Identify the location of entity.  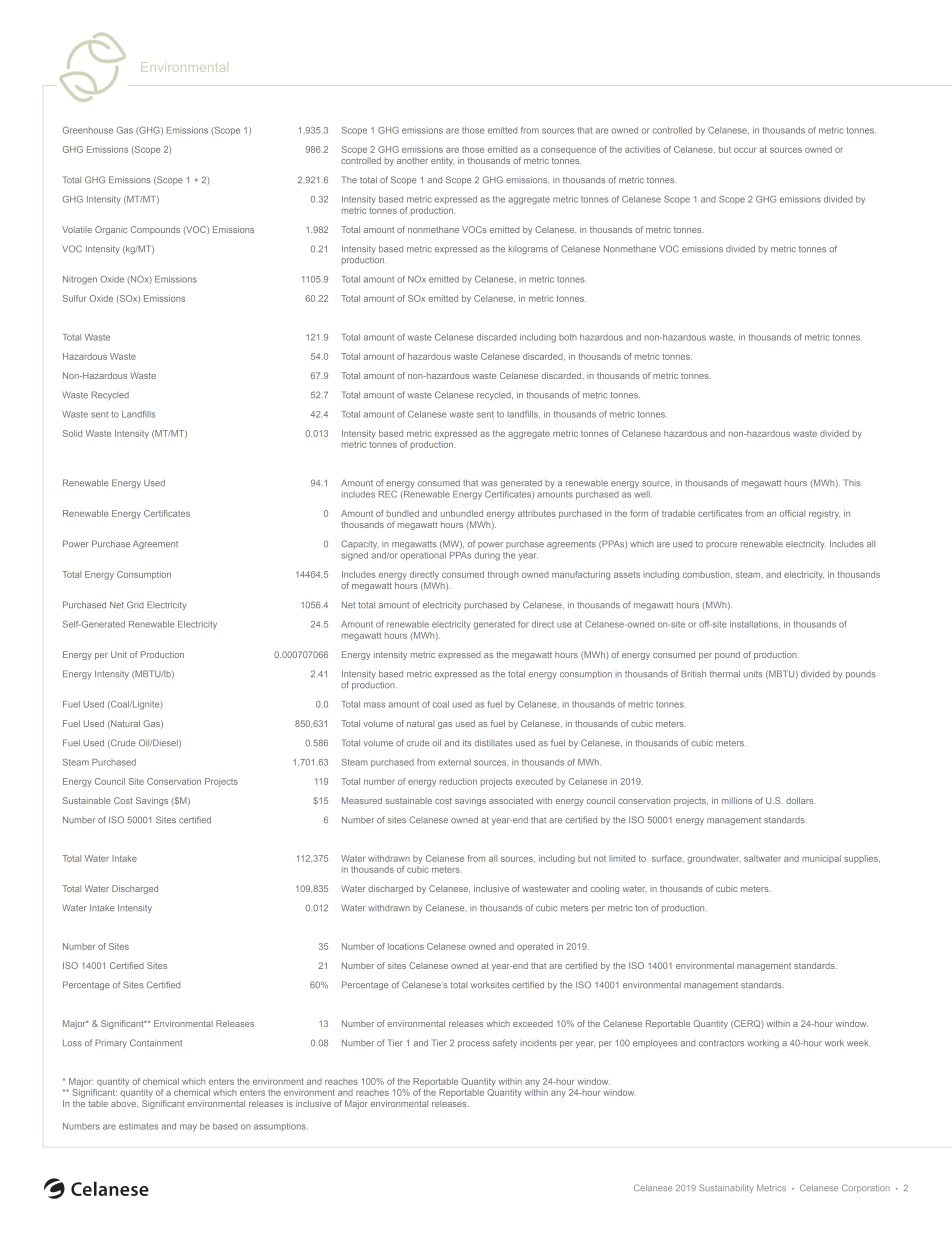
(442, 161).
